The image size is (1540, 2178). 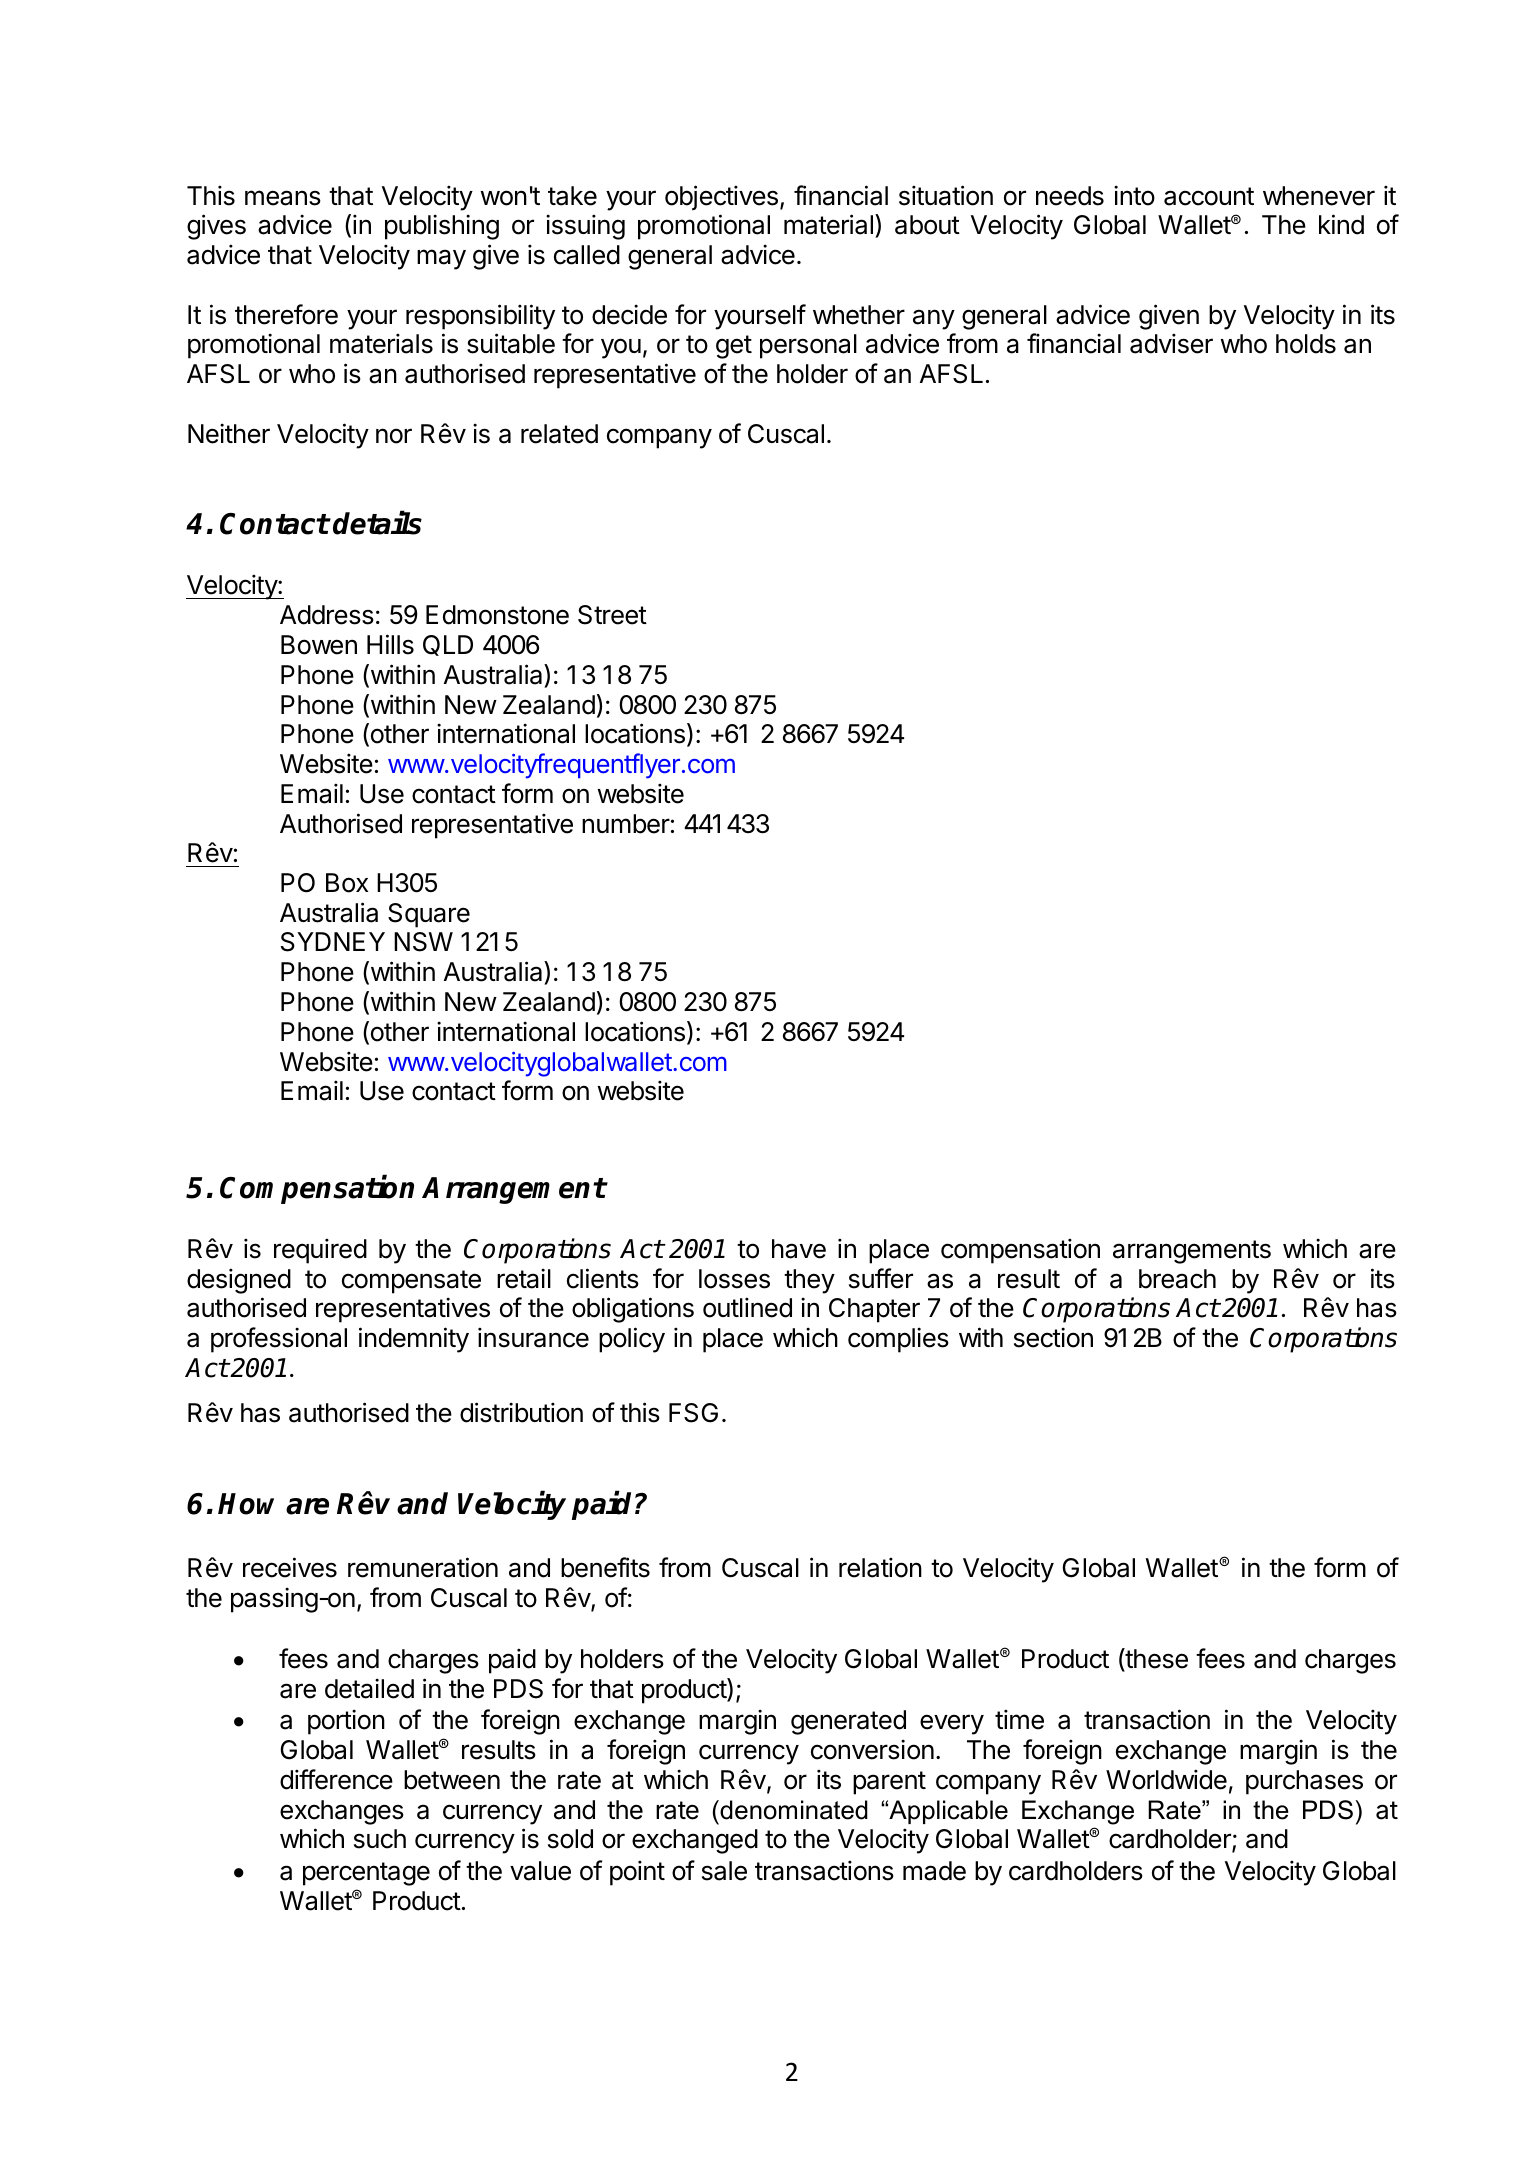 What do you see at coordinates (1177, 1279) in the page?
I see `breach` at bounding box center [1177, 1279].
